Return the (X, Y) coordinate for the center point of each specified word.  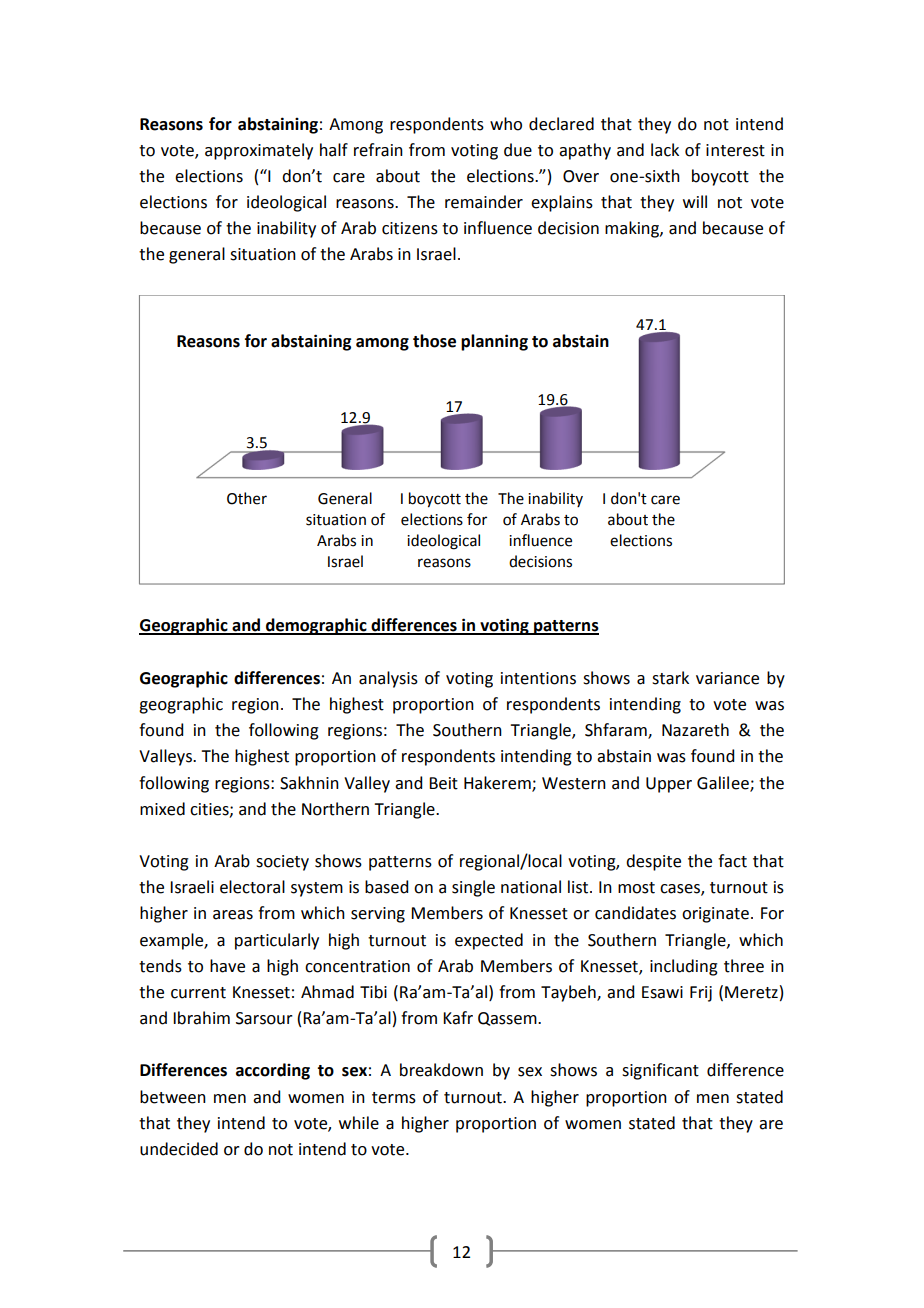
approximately (259, 151)
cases (681, 890)
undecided (179, 1149)
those (434, 341)
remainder (484, 202)
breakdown (441, 1070)
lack (665, 150)
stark (670, 678)
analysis (388, 679)
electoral (252, 887)
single (473, 888)
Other (247, 498)
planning (494, 342)
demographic (316, 626)
